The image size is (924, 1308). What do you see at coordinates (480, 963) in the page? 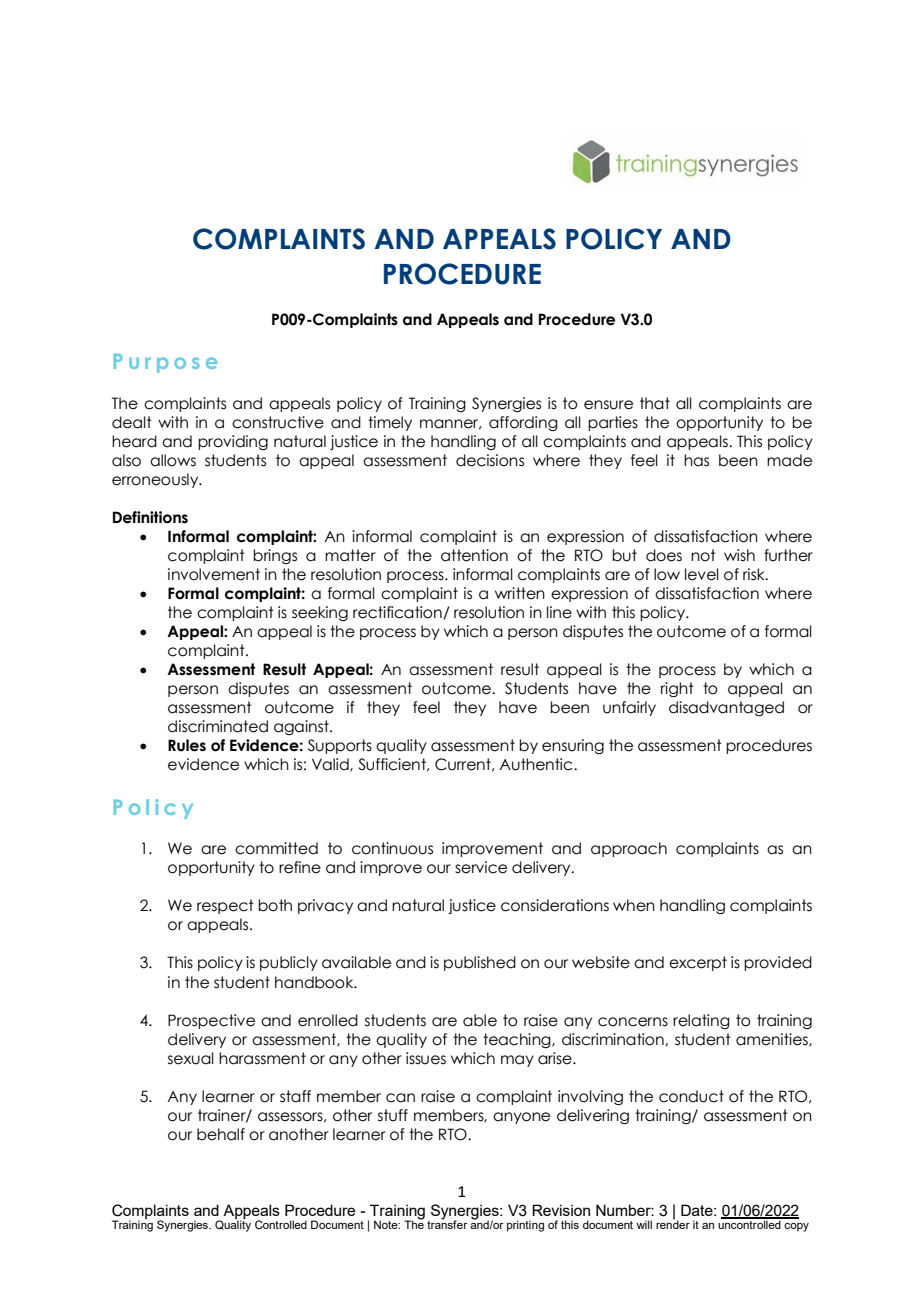
I see `published` at bounding box center [480, 963].
